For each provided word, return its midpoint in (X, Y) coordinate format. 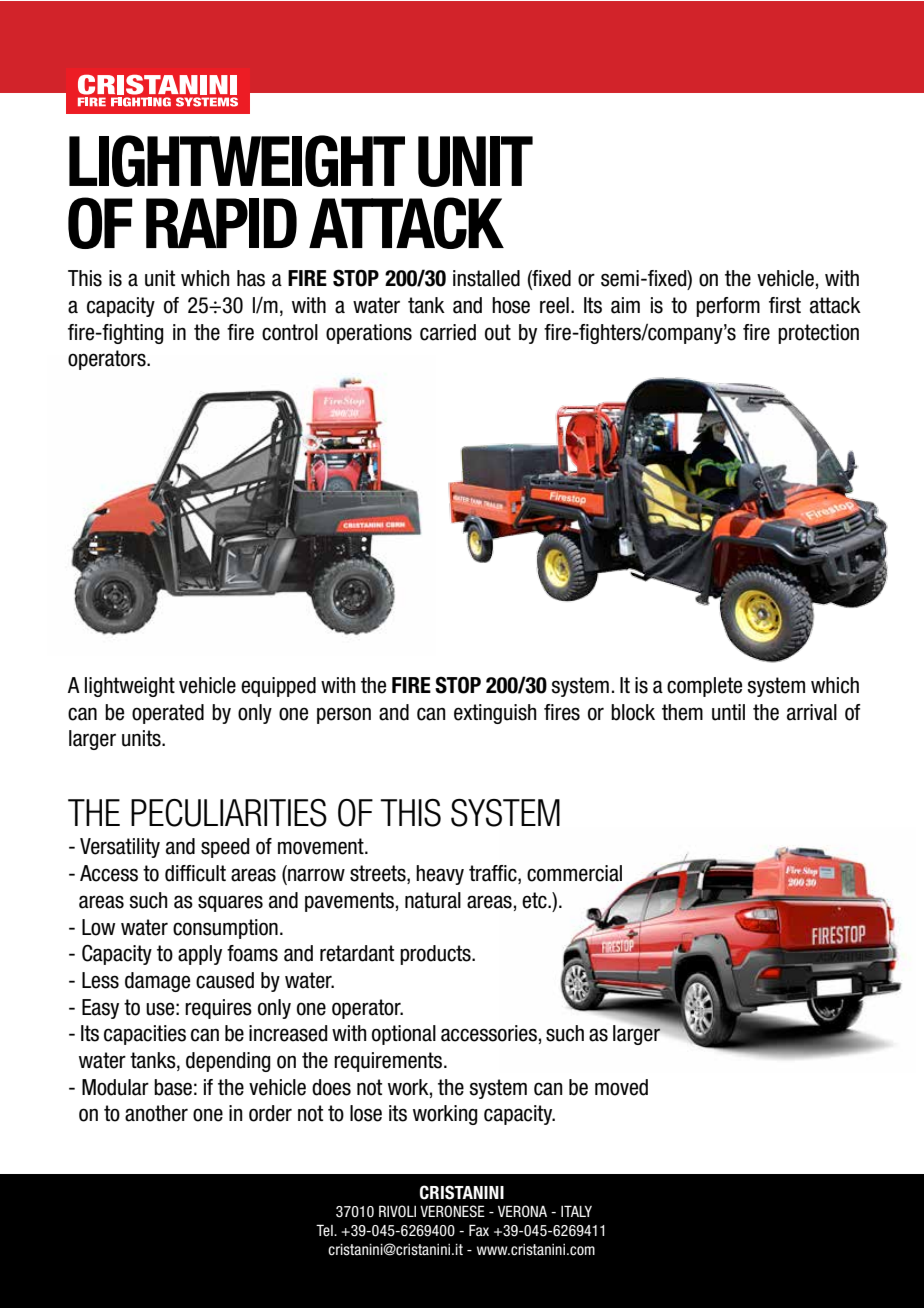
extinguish (495, 714)
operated (168, 714)
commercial (574, 873)
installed (486, 278)
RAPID (221, 223)
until (728, 712)
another (156, 1113)
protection (818, 334)
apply (200, 955)
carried (448, 332)
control (290, 332)
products (436, 955)
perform (728, 307)
